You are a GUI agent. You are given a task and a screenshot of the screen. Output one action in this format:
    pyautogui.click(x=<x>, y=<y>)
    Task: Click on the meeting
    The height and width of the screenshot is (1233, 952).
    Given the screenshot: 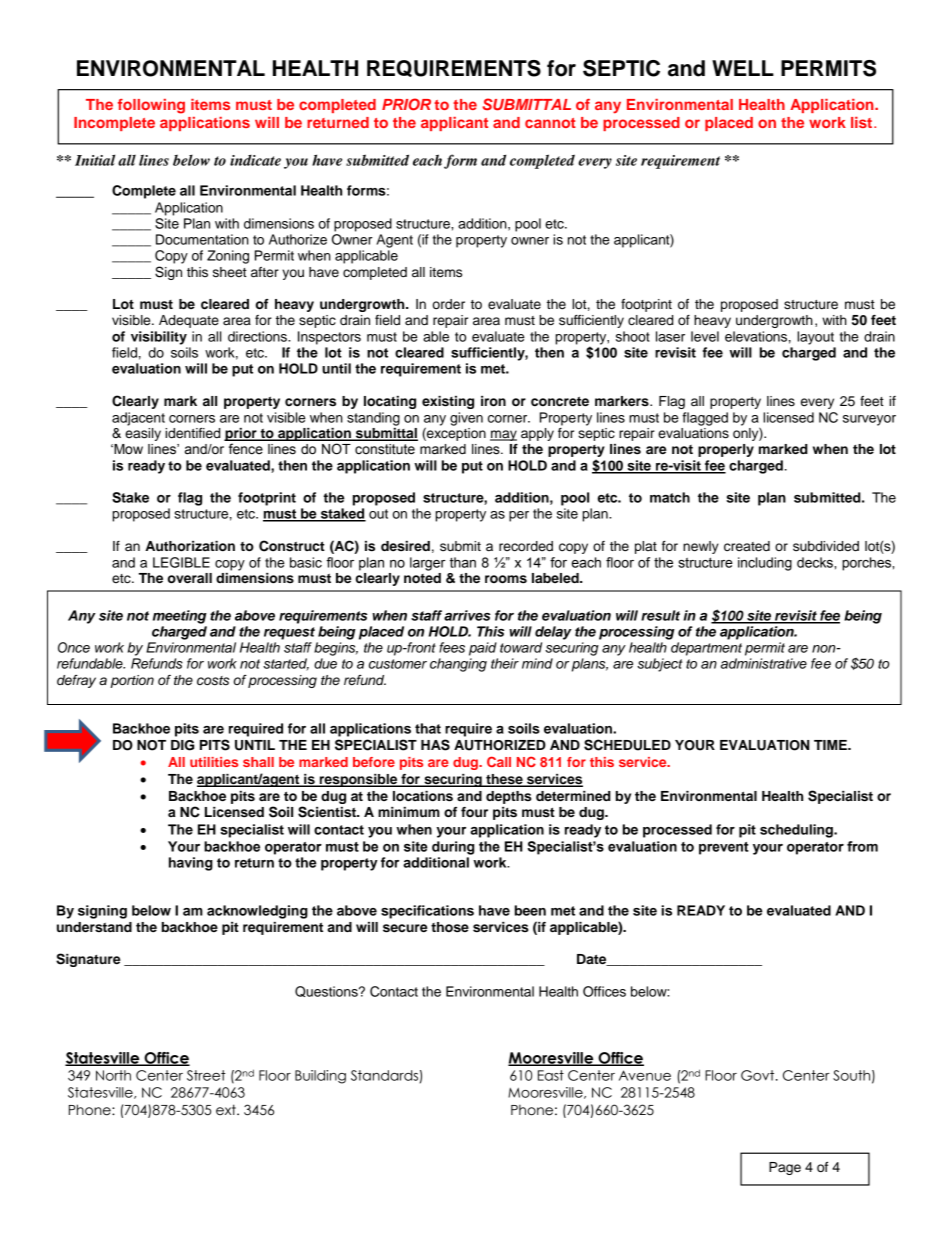 What is the action you would take?
    pyautogui.click(x=180, y=617)
